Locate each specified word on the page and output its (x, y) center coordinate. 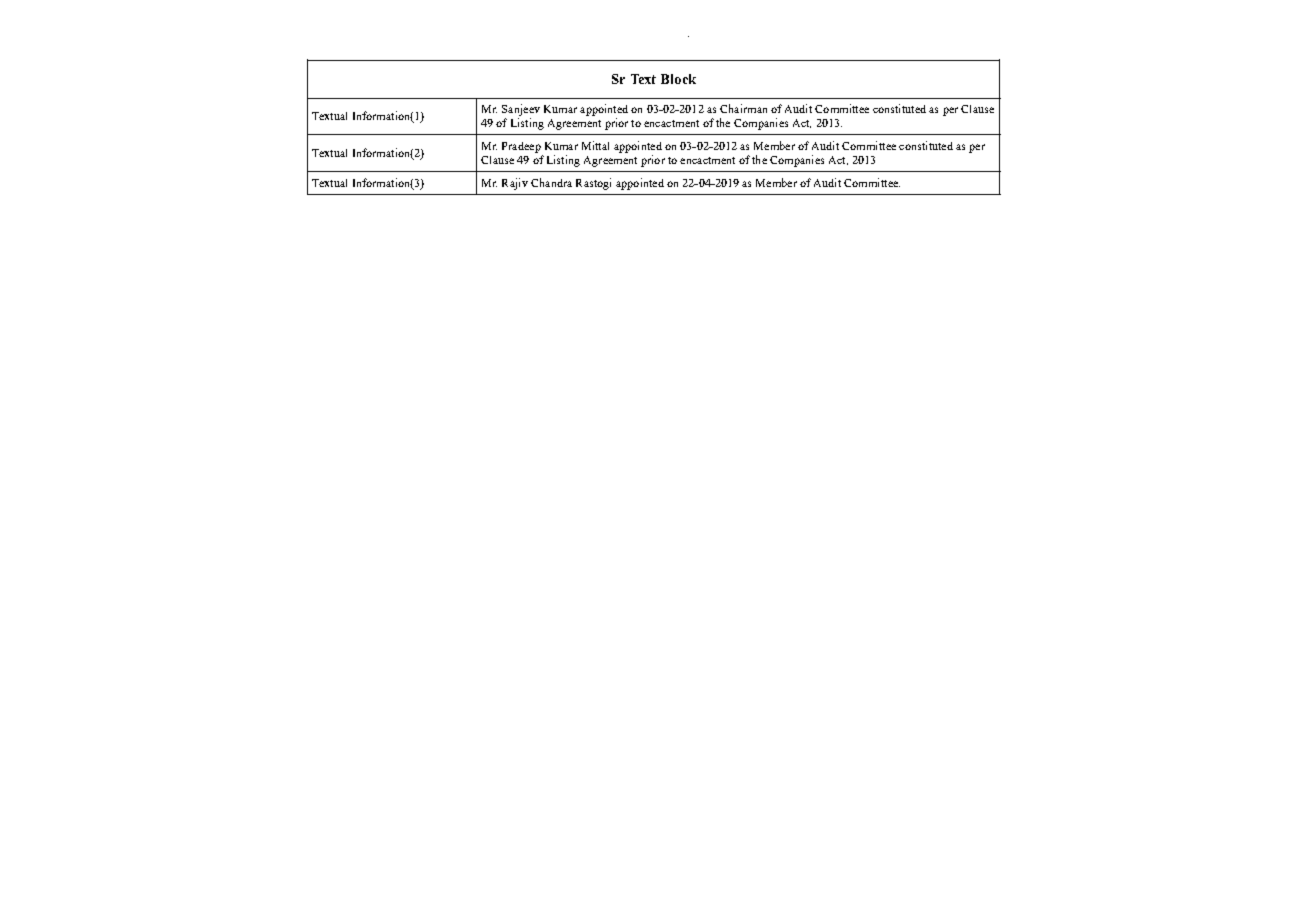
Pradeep (521, 147)
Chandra (551, 182)
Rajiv (515, 184)
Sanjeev (521, 110)
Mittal (595, 145)
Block (678, 79)
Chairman (743, 108)
